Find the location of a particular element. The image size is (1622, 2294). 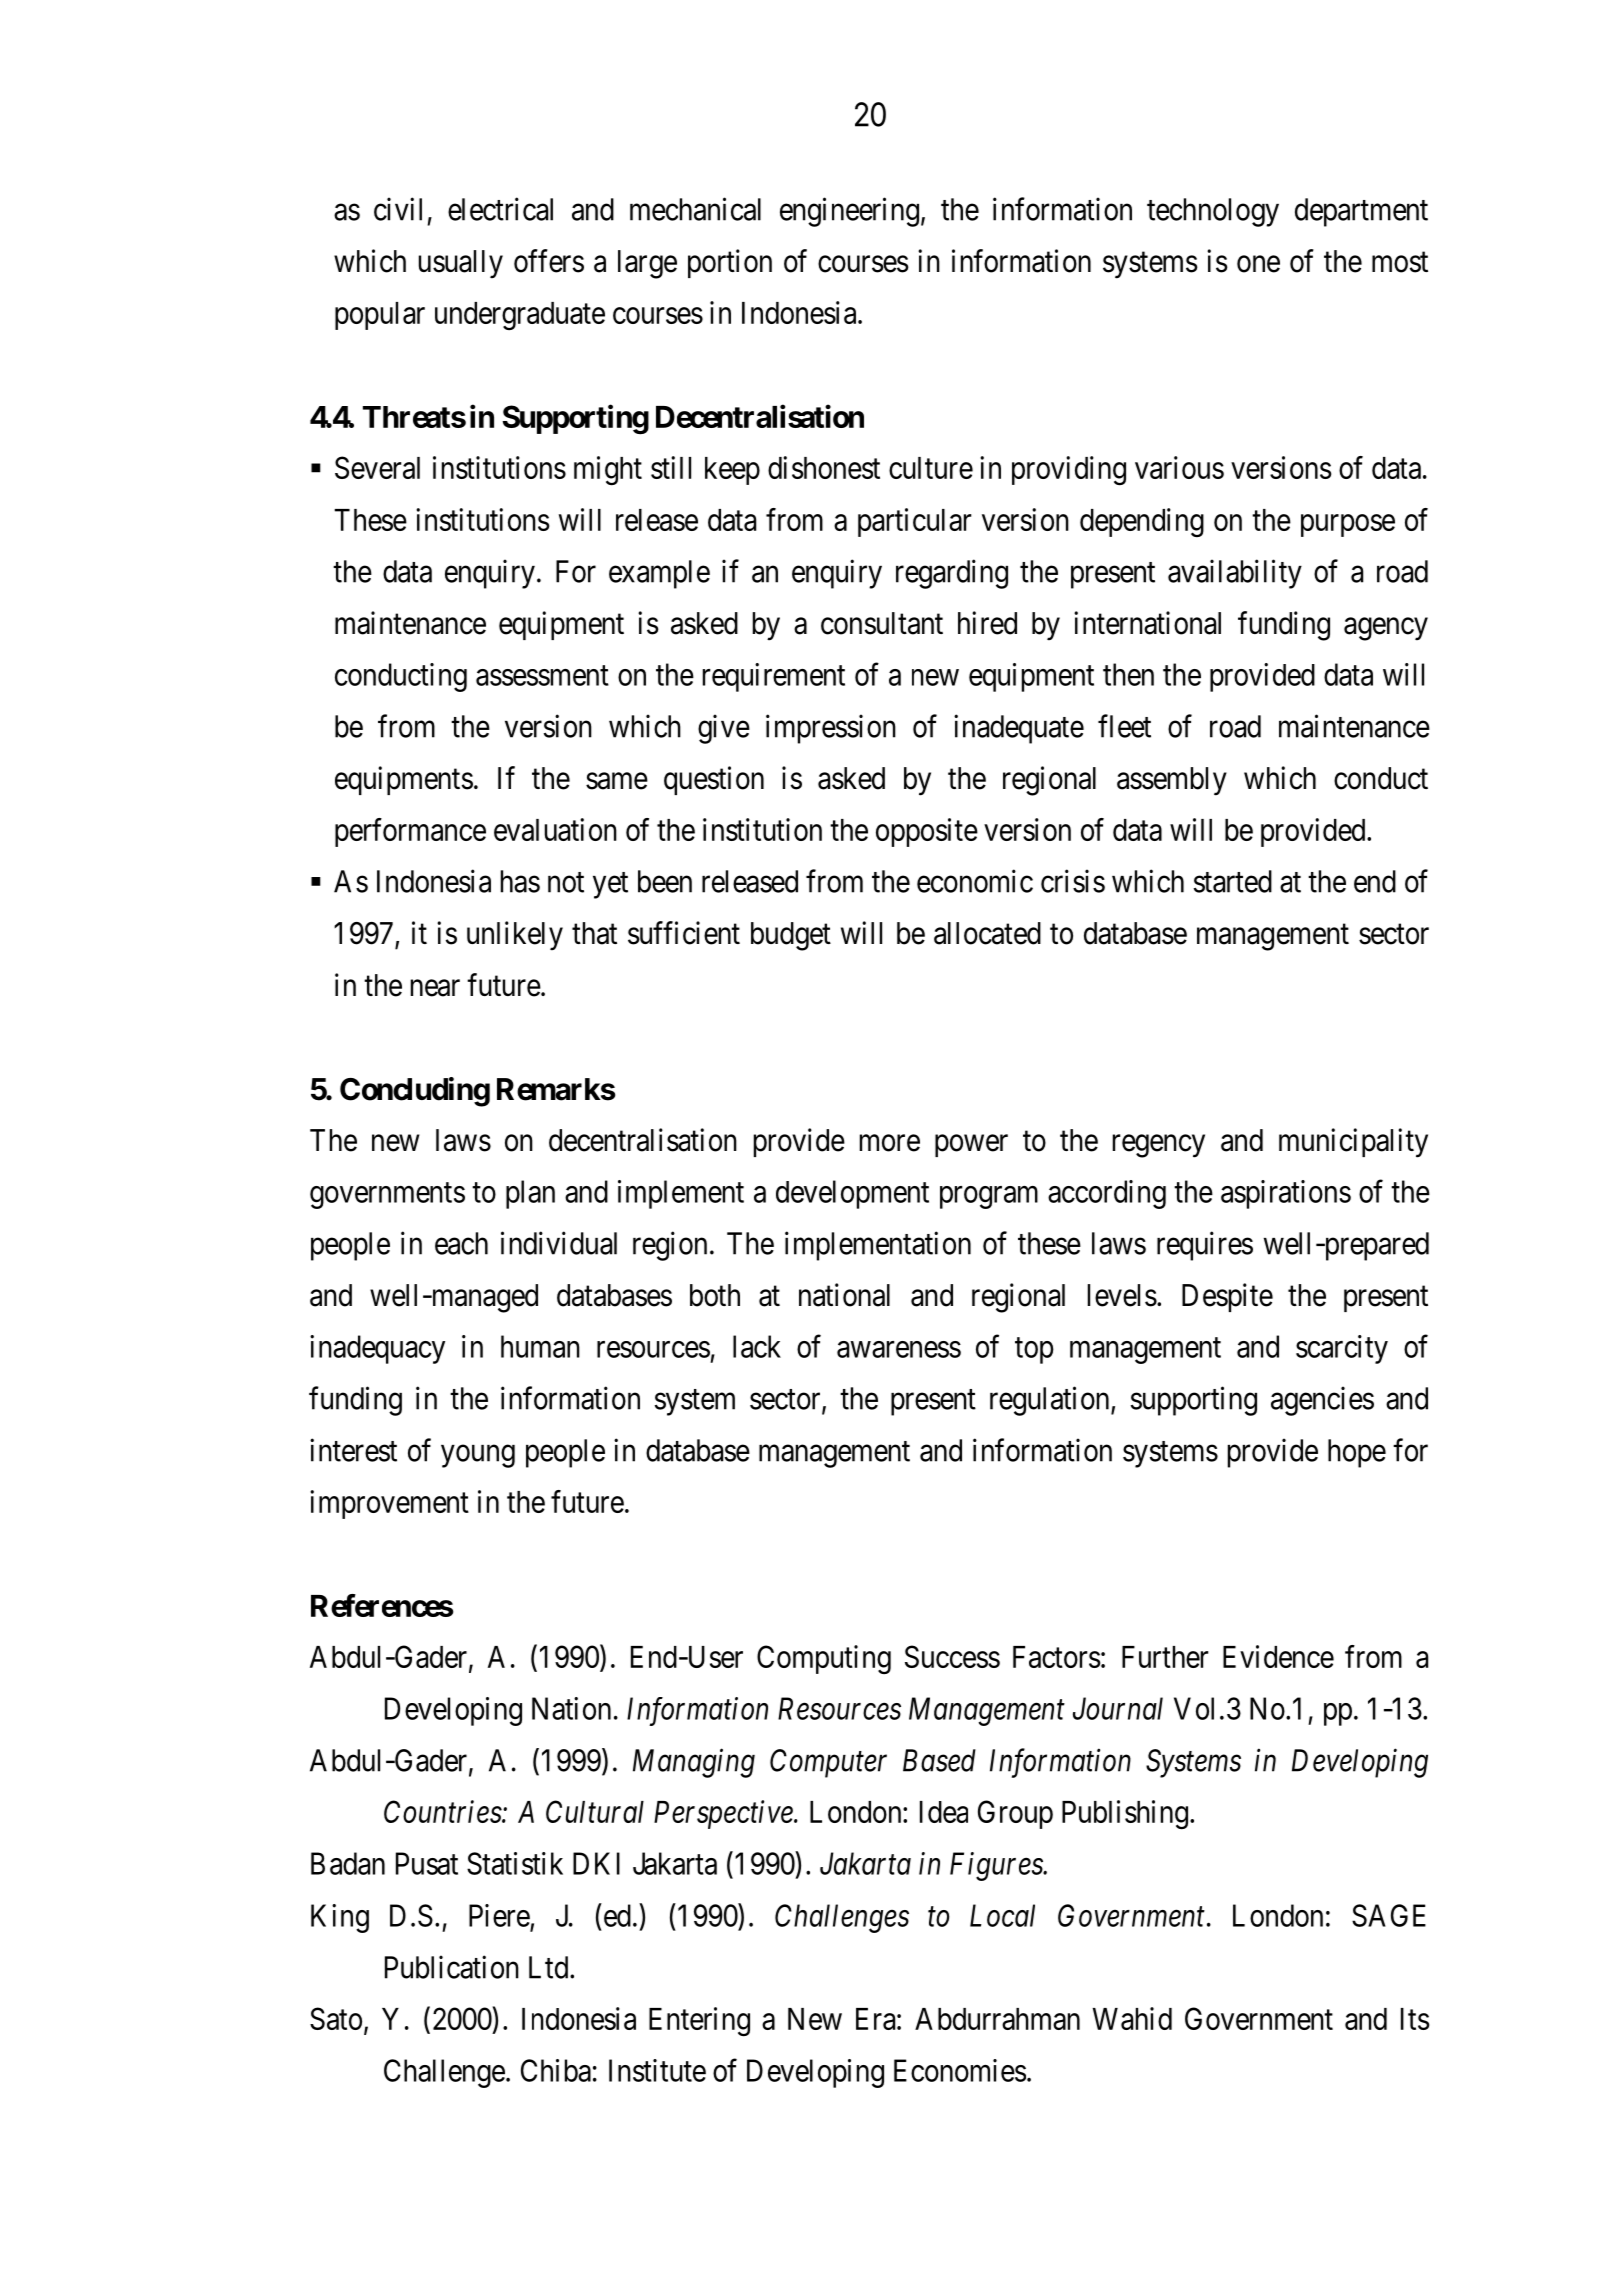

usually is located at coordinates (461, 264).
